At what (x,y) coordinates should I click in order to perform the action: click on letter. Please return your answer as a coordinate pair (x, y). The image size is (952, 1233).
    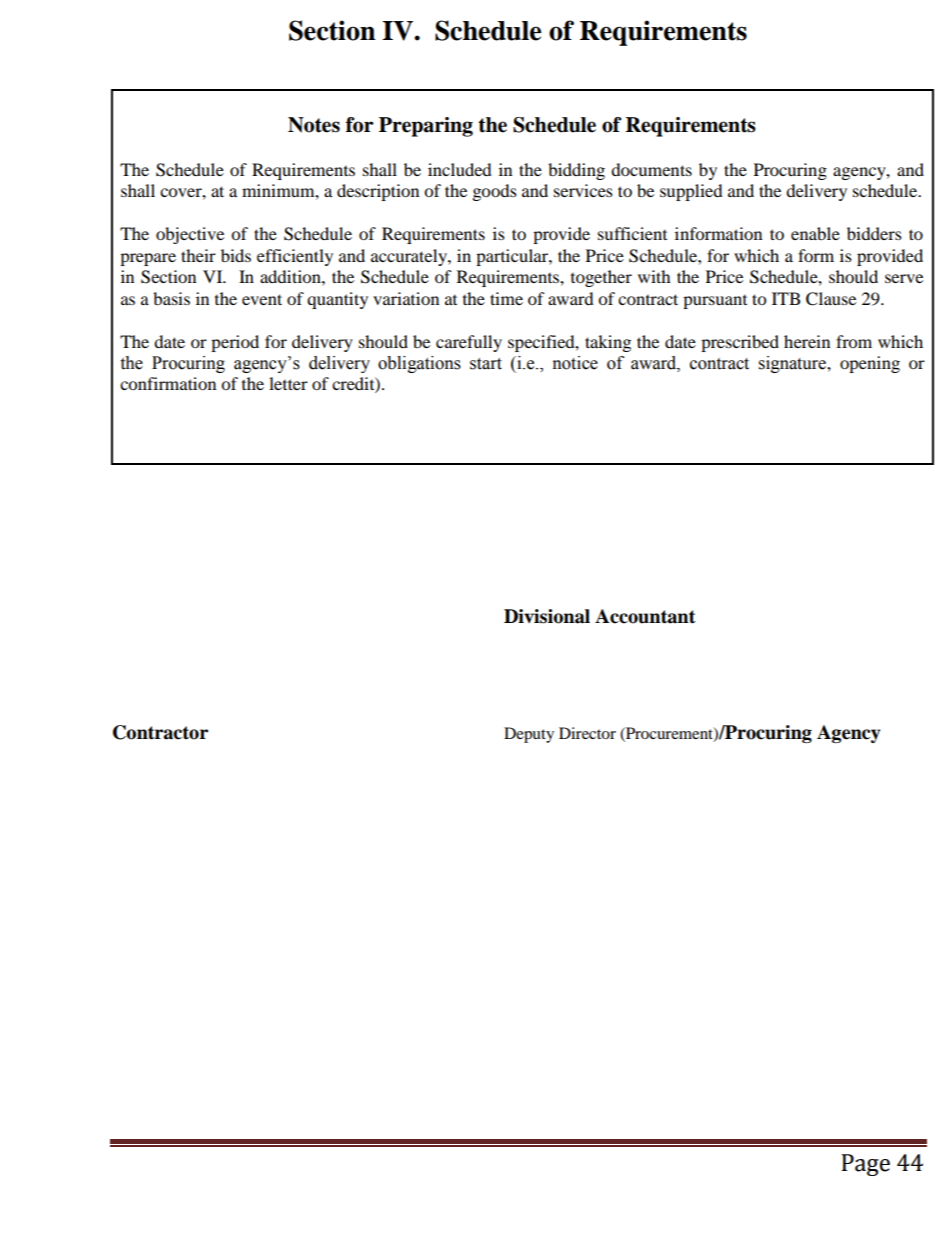
    Looking at the image, I should click on (288, 383).
